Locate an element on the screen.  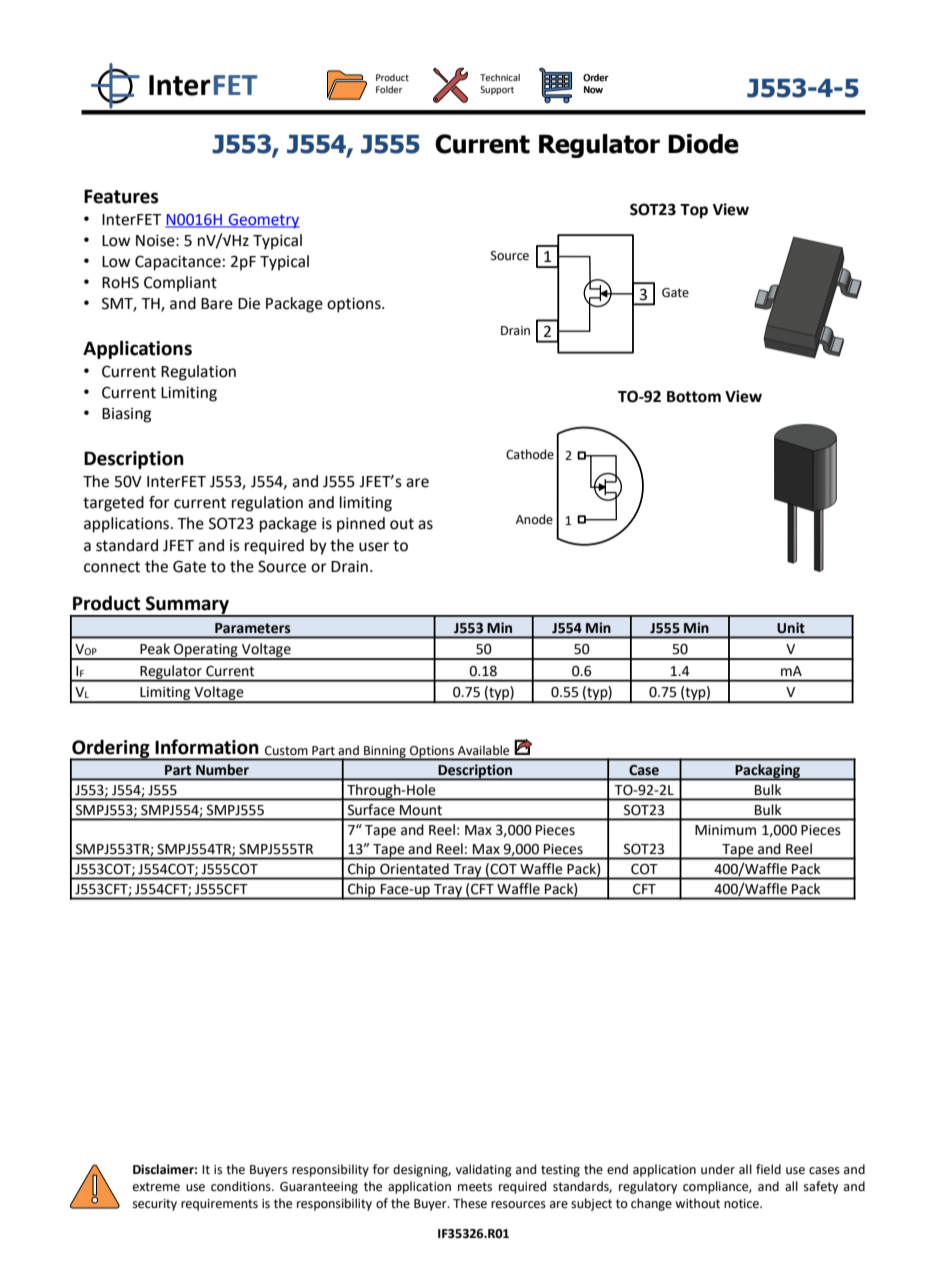
Information is located at coordinates (207, 747).
